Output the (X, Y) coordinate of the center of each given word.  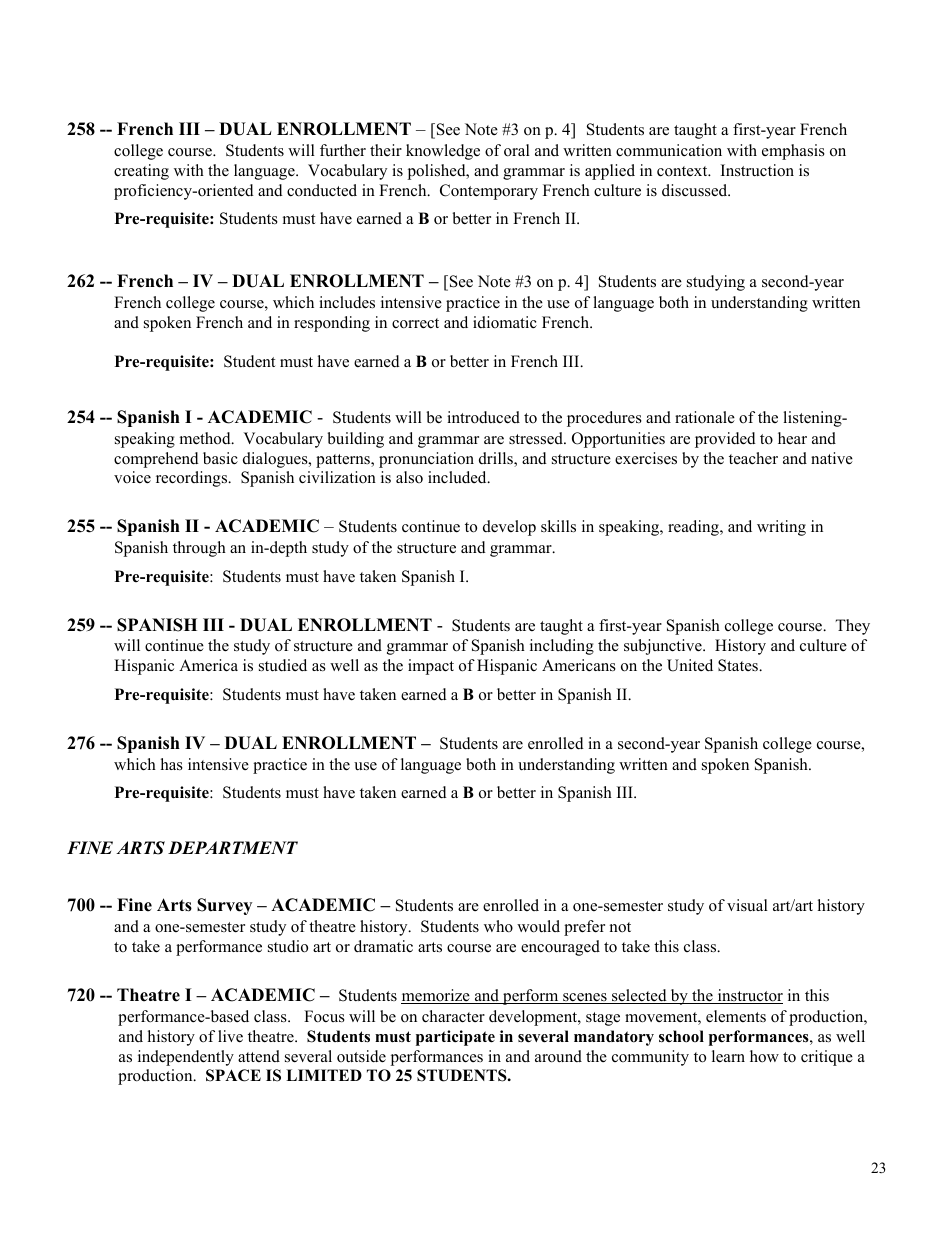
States (739, 665)
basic (220, 458)
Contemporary (489, 192)
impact (431, 667)
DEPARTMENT (233, 847)
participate (455, 1038)
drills (497, 459)
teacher (753, 458)
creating (141, 172)
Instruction (757, 170)
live (230, 1036)
